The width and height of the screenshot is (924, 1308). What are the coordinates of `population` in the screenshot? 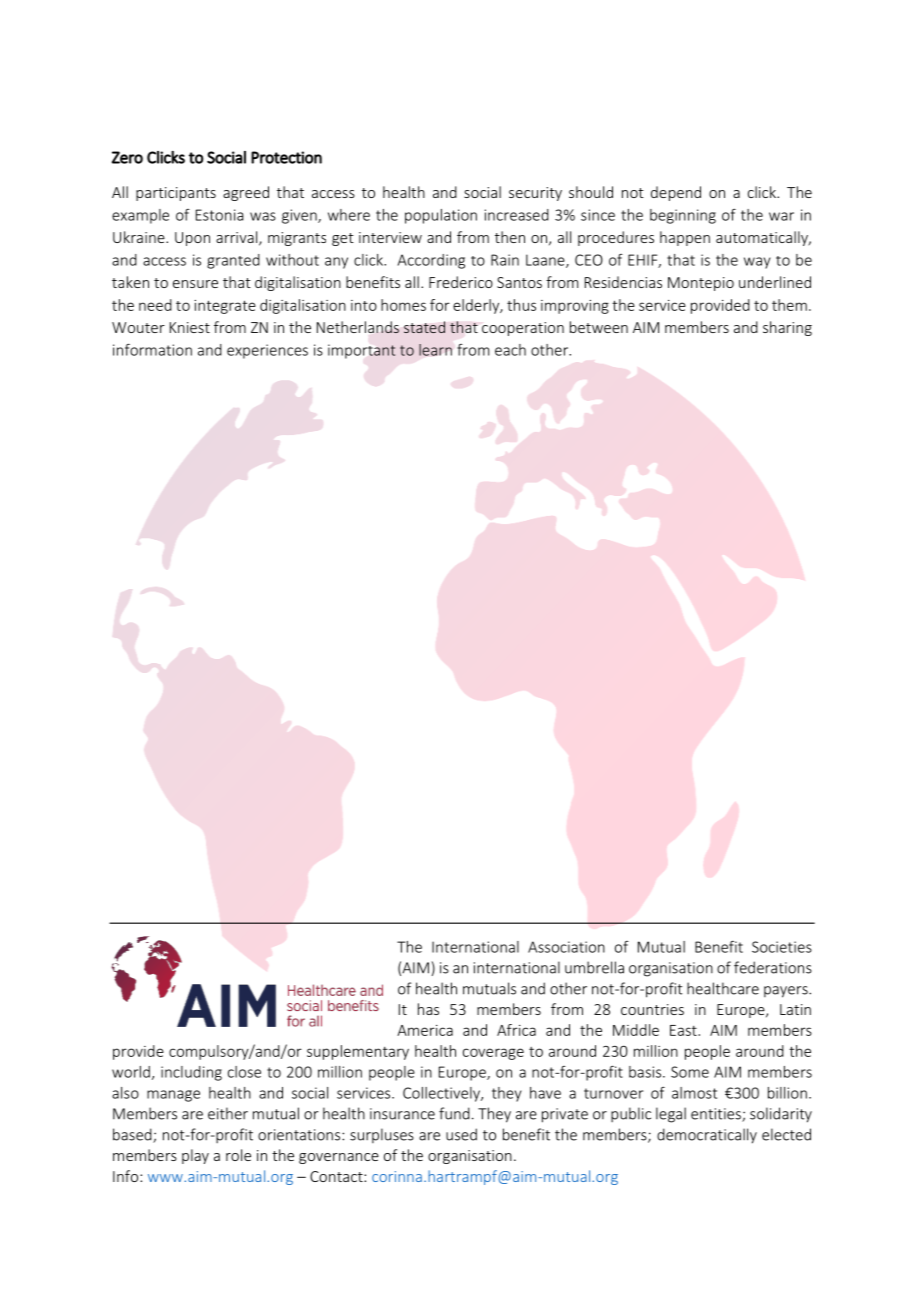 It's located at (441, 216).
